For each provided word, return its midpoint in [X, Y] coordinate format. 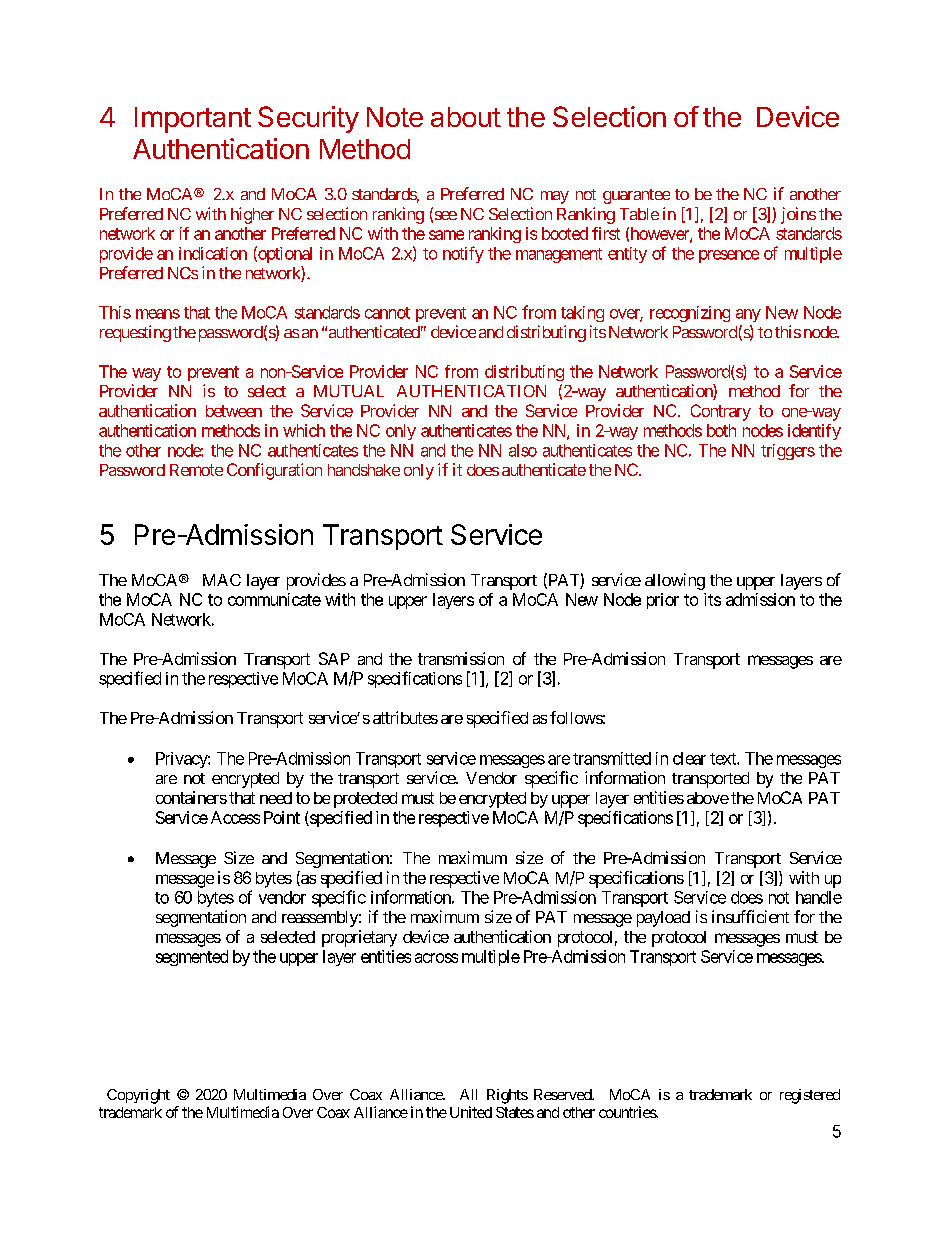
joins [798, 215]
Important [193, 120]
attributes [405, 717]
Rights [507, 1096]
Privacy [182, 760]
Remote [196, 470]
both [721, 430]
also [523, 450]
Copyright [138, 1096]
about [466, 117]
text [724, 759]
